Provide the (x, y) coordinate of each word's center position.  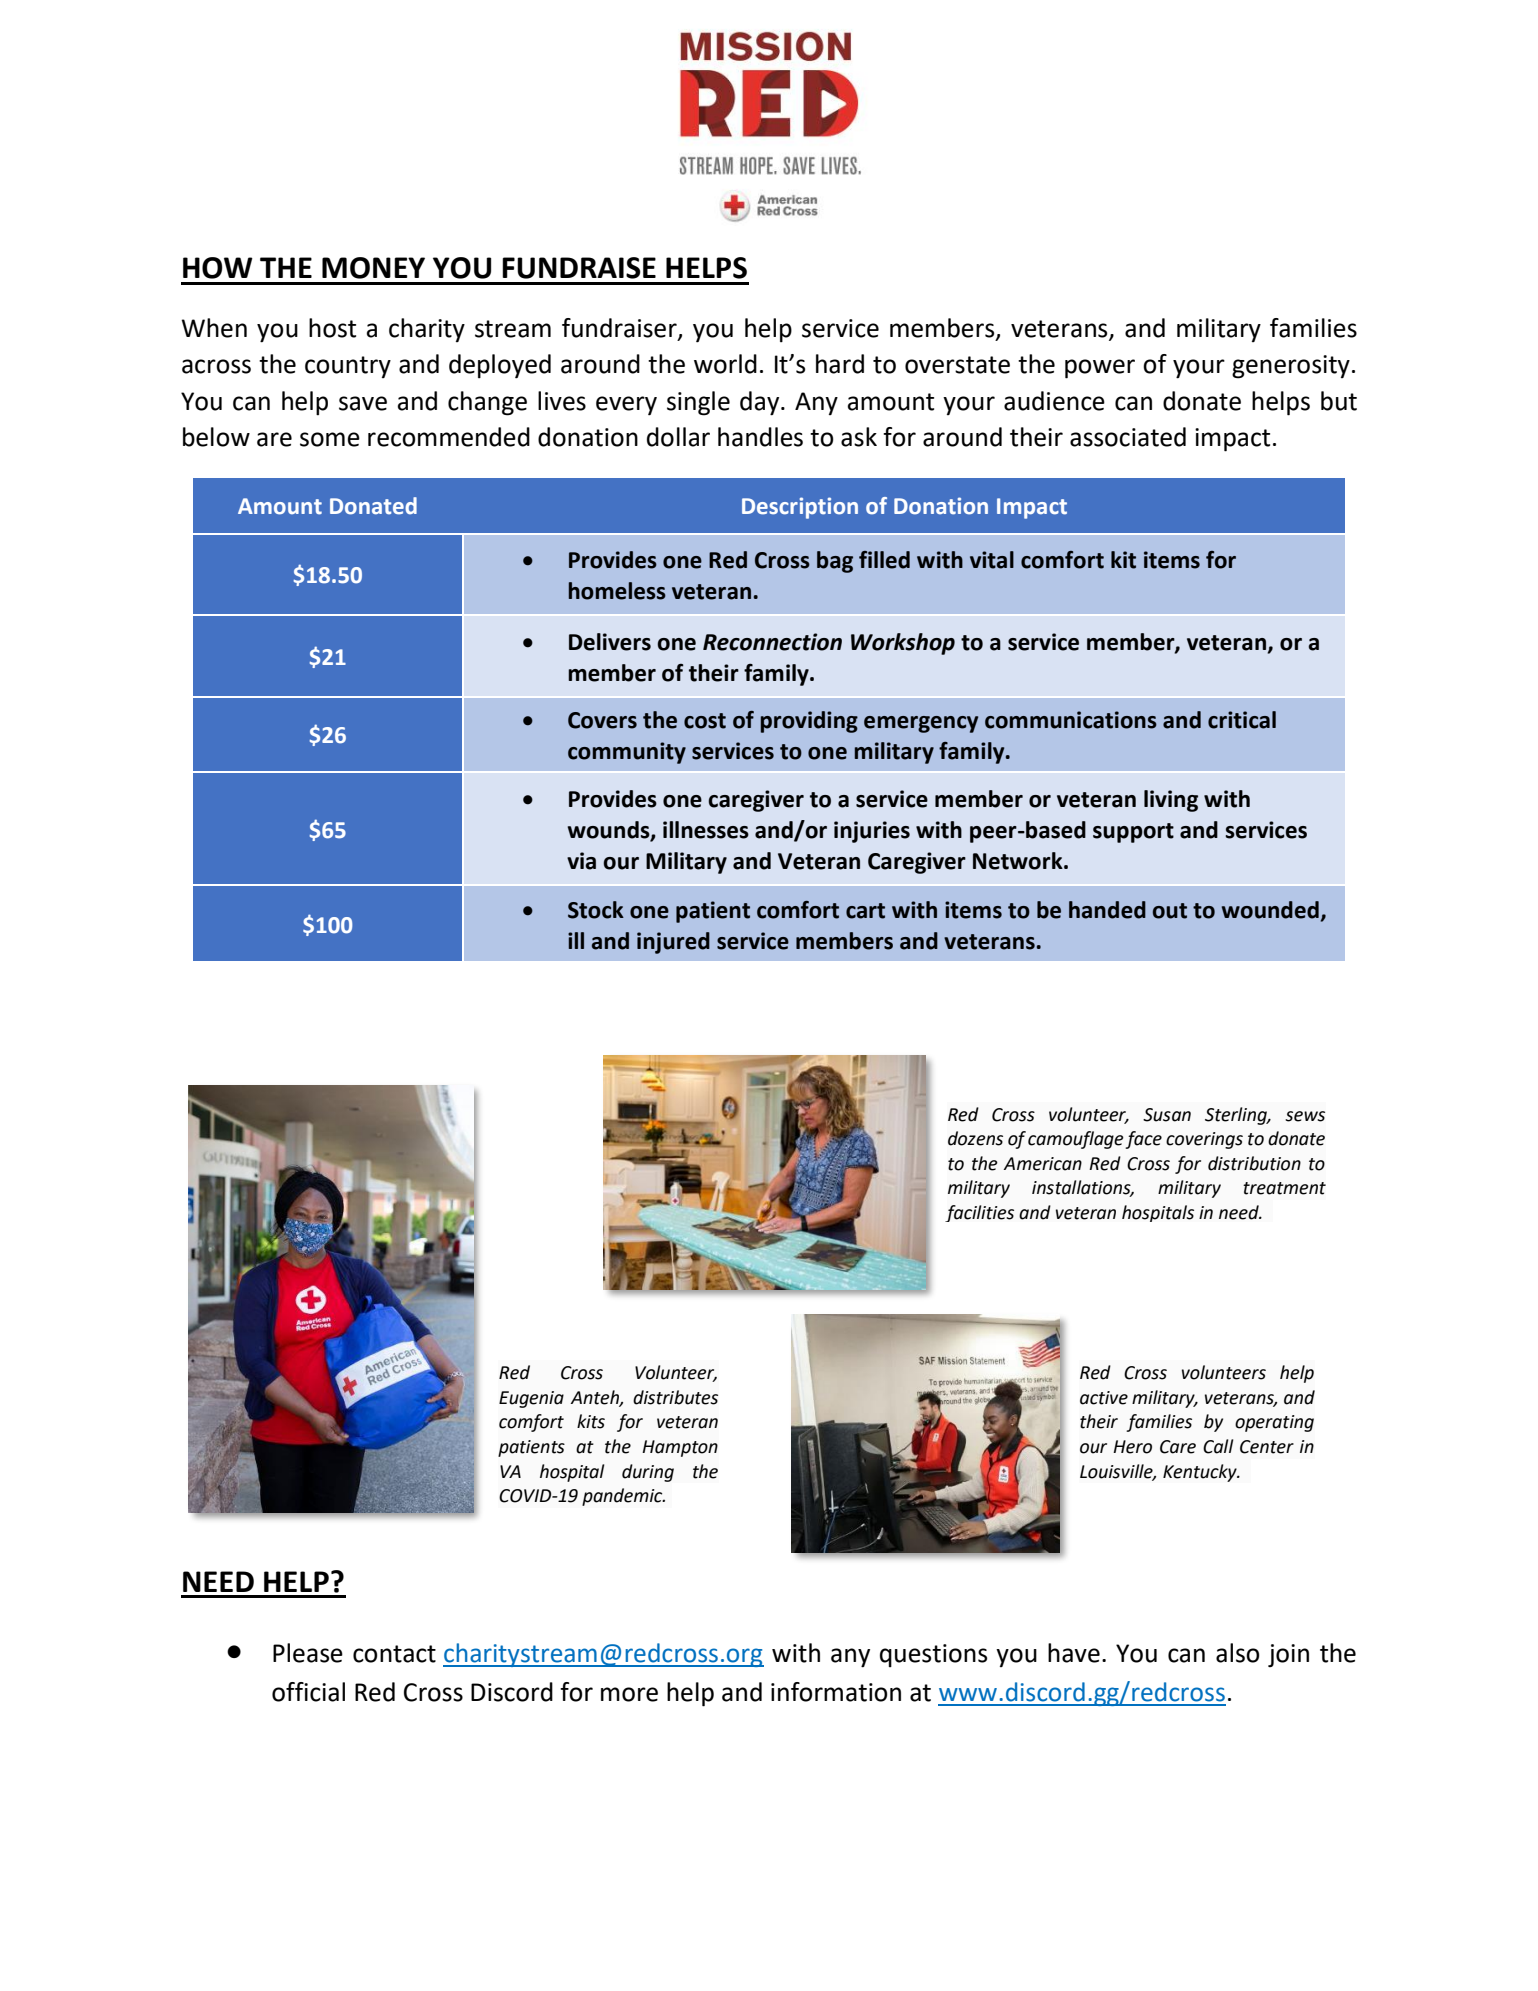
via (581, 861)
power (1100, 369)
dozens (975, 1138)
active (1104, 1398)
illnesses (706, 830)
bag (835, 562)
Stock (596, 910)
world (725, 364)
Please (308, 1653)
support (1133, 833)
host (332, 328)
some (330, 439)
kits (591, 1421)
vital (992, 560)
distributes (675, 1397)
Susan (1167, 1115)
